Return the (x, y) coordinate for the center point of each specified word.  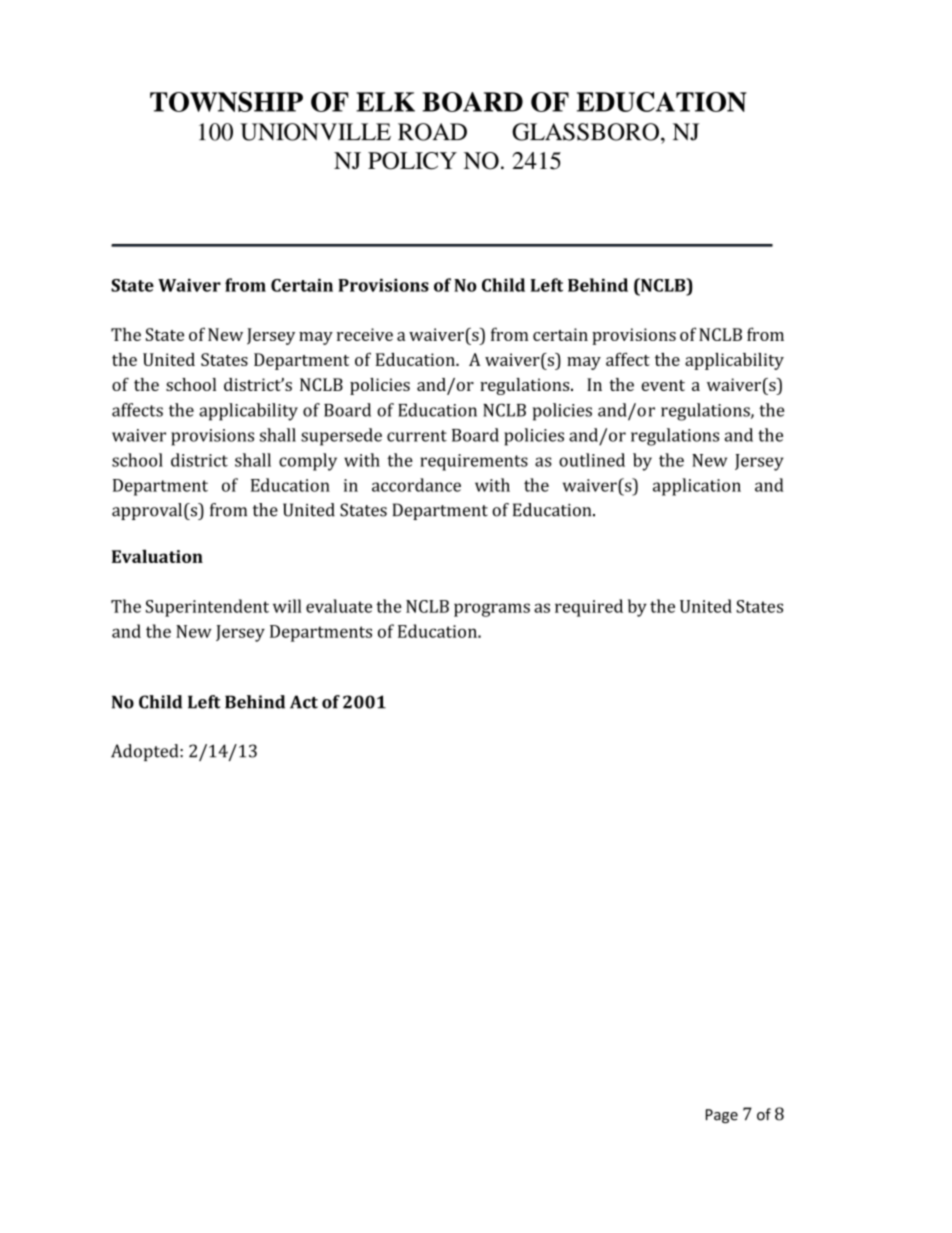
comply (308, 462)
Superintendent (207, 608)
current (417, 436)
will (287, 606)
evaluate (339, 606)
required (589, 608)
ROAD (432, 132)
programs (492, 610)
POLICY (412, 161)
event (663, 385)
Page (722, 1116)
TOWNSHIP (226, 102)
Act (304, 702)
